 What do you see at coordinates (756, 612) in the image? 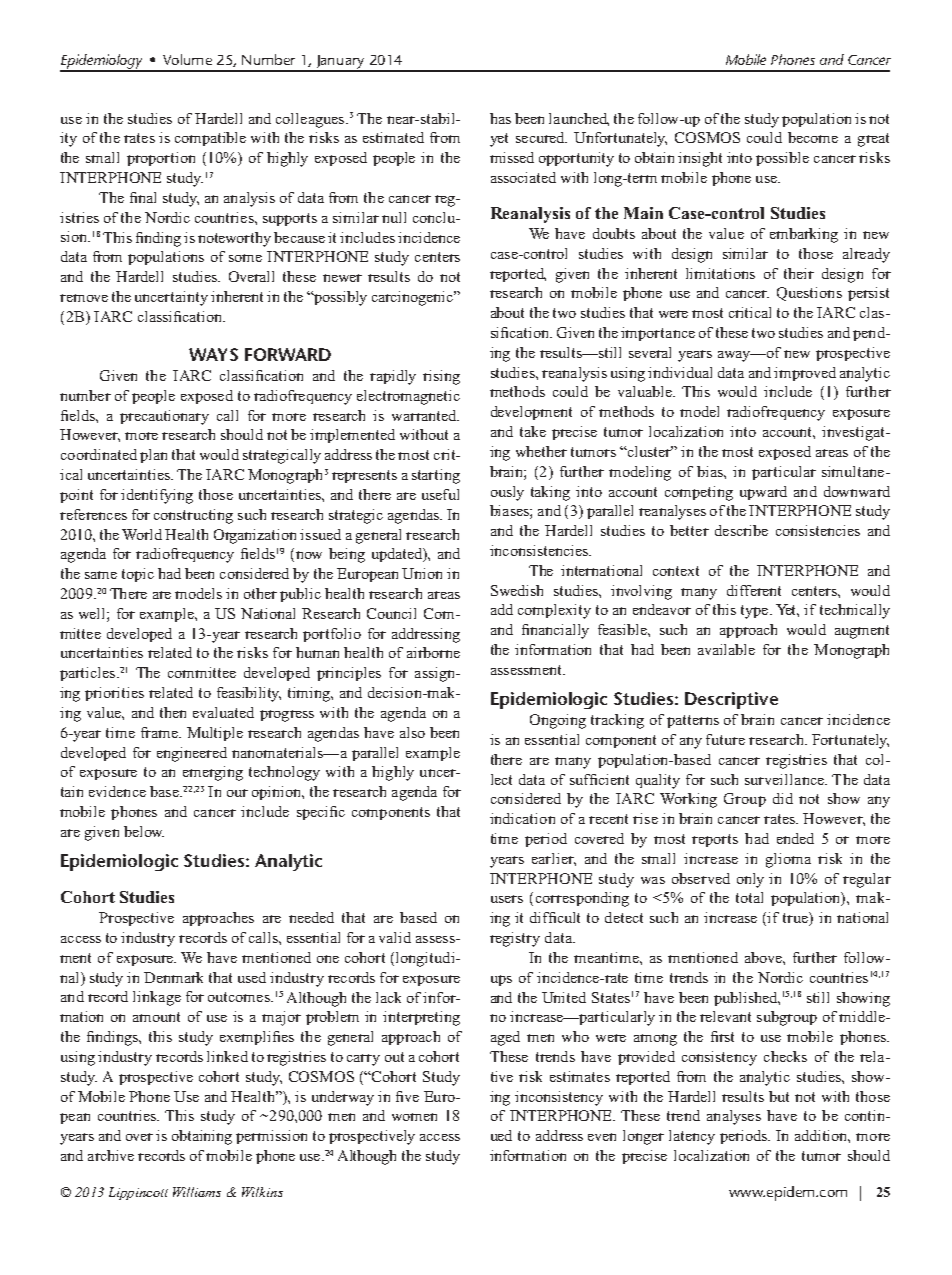
I see `type` at bounding box center [756, 612].
